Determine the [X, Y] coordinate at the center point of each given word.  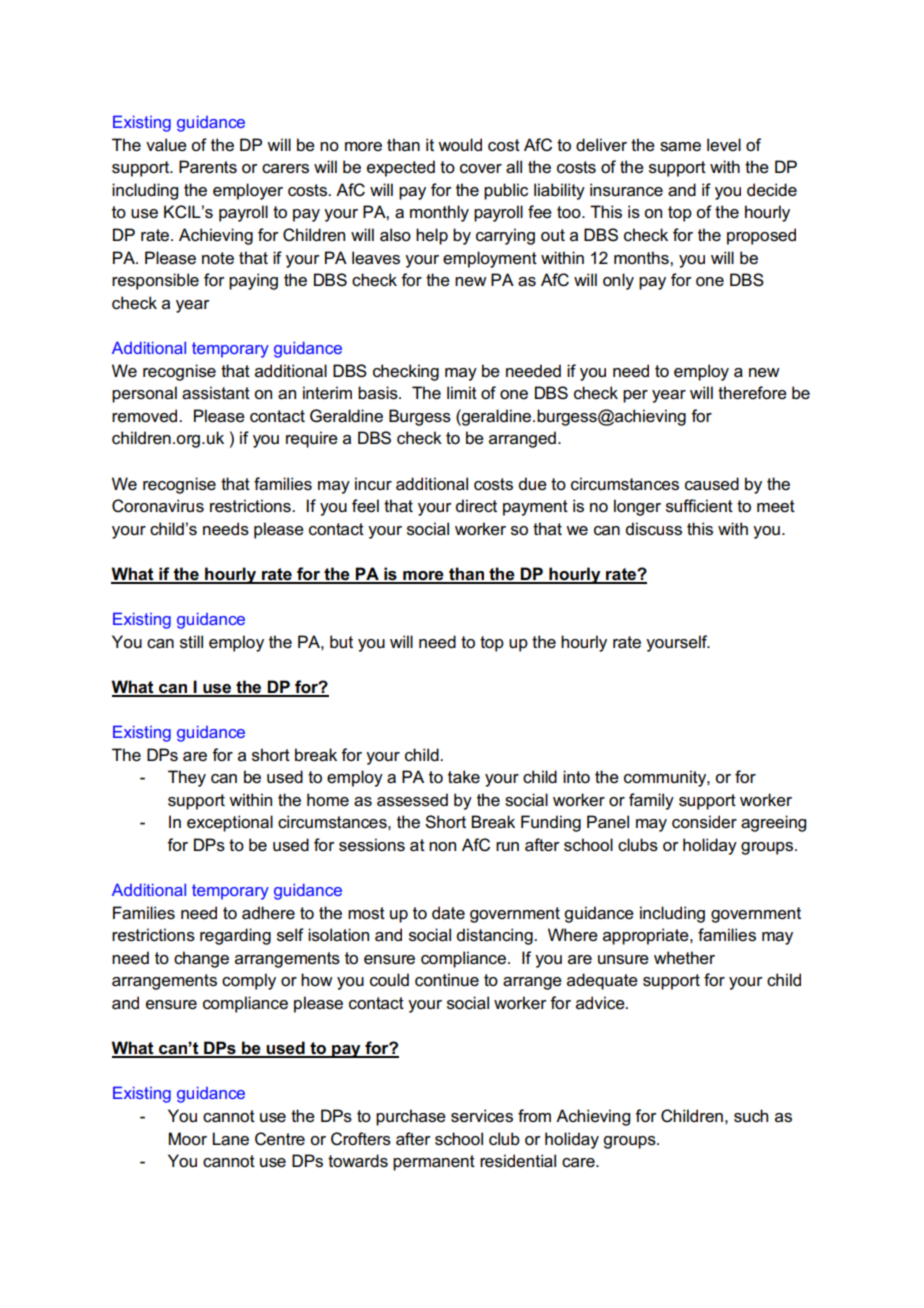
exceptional [230, 823]
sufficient [699, 506]
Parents [208, 167]
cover [481, 169]
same [680, 147]
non [442, 847]
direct [476, 506]
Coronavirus [158, 506]
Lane [230, 1139]
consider [704, 822]
